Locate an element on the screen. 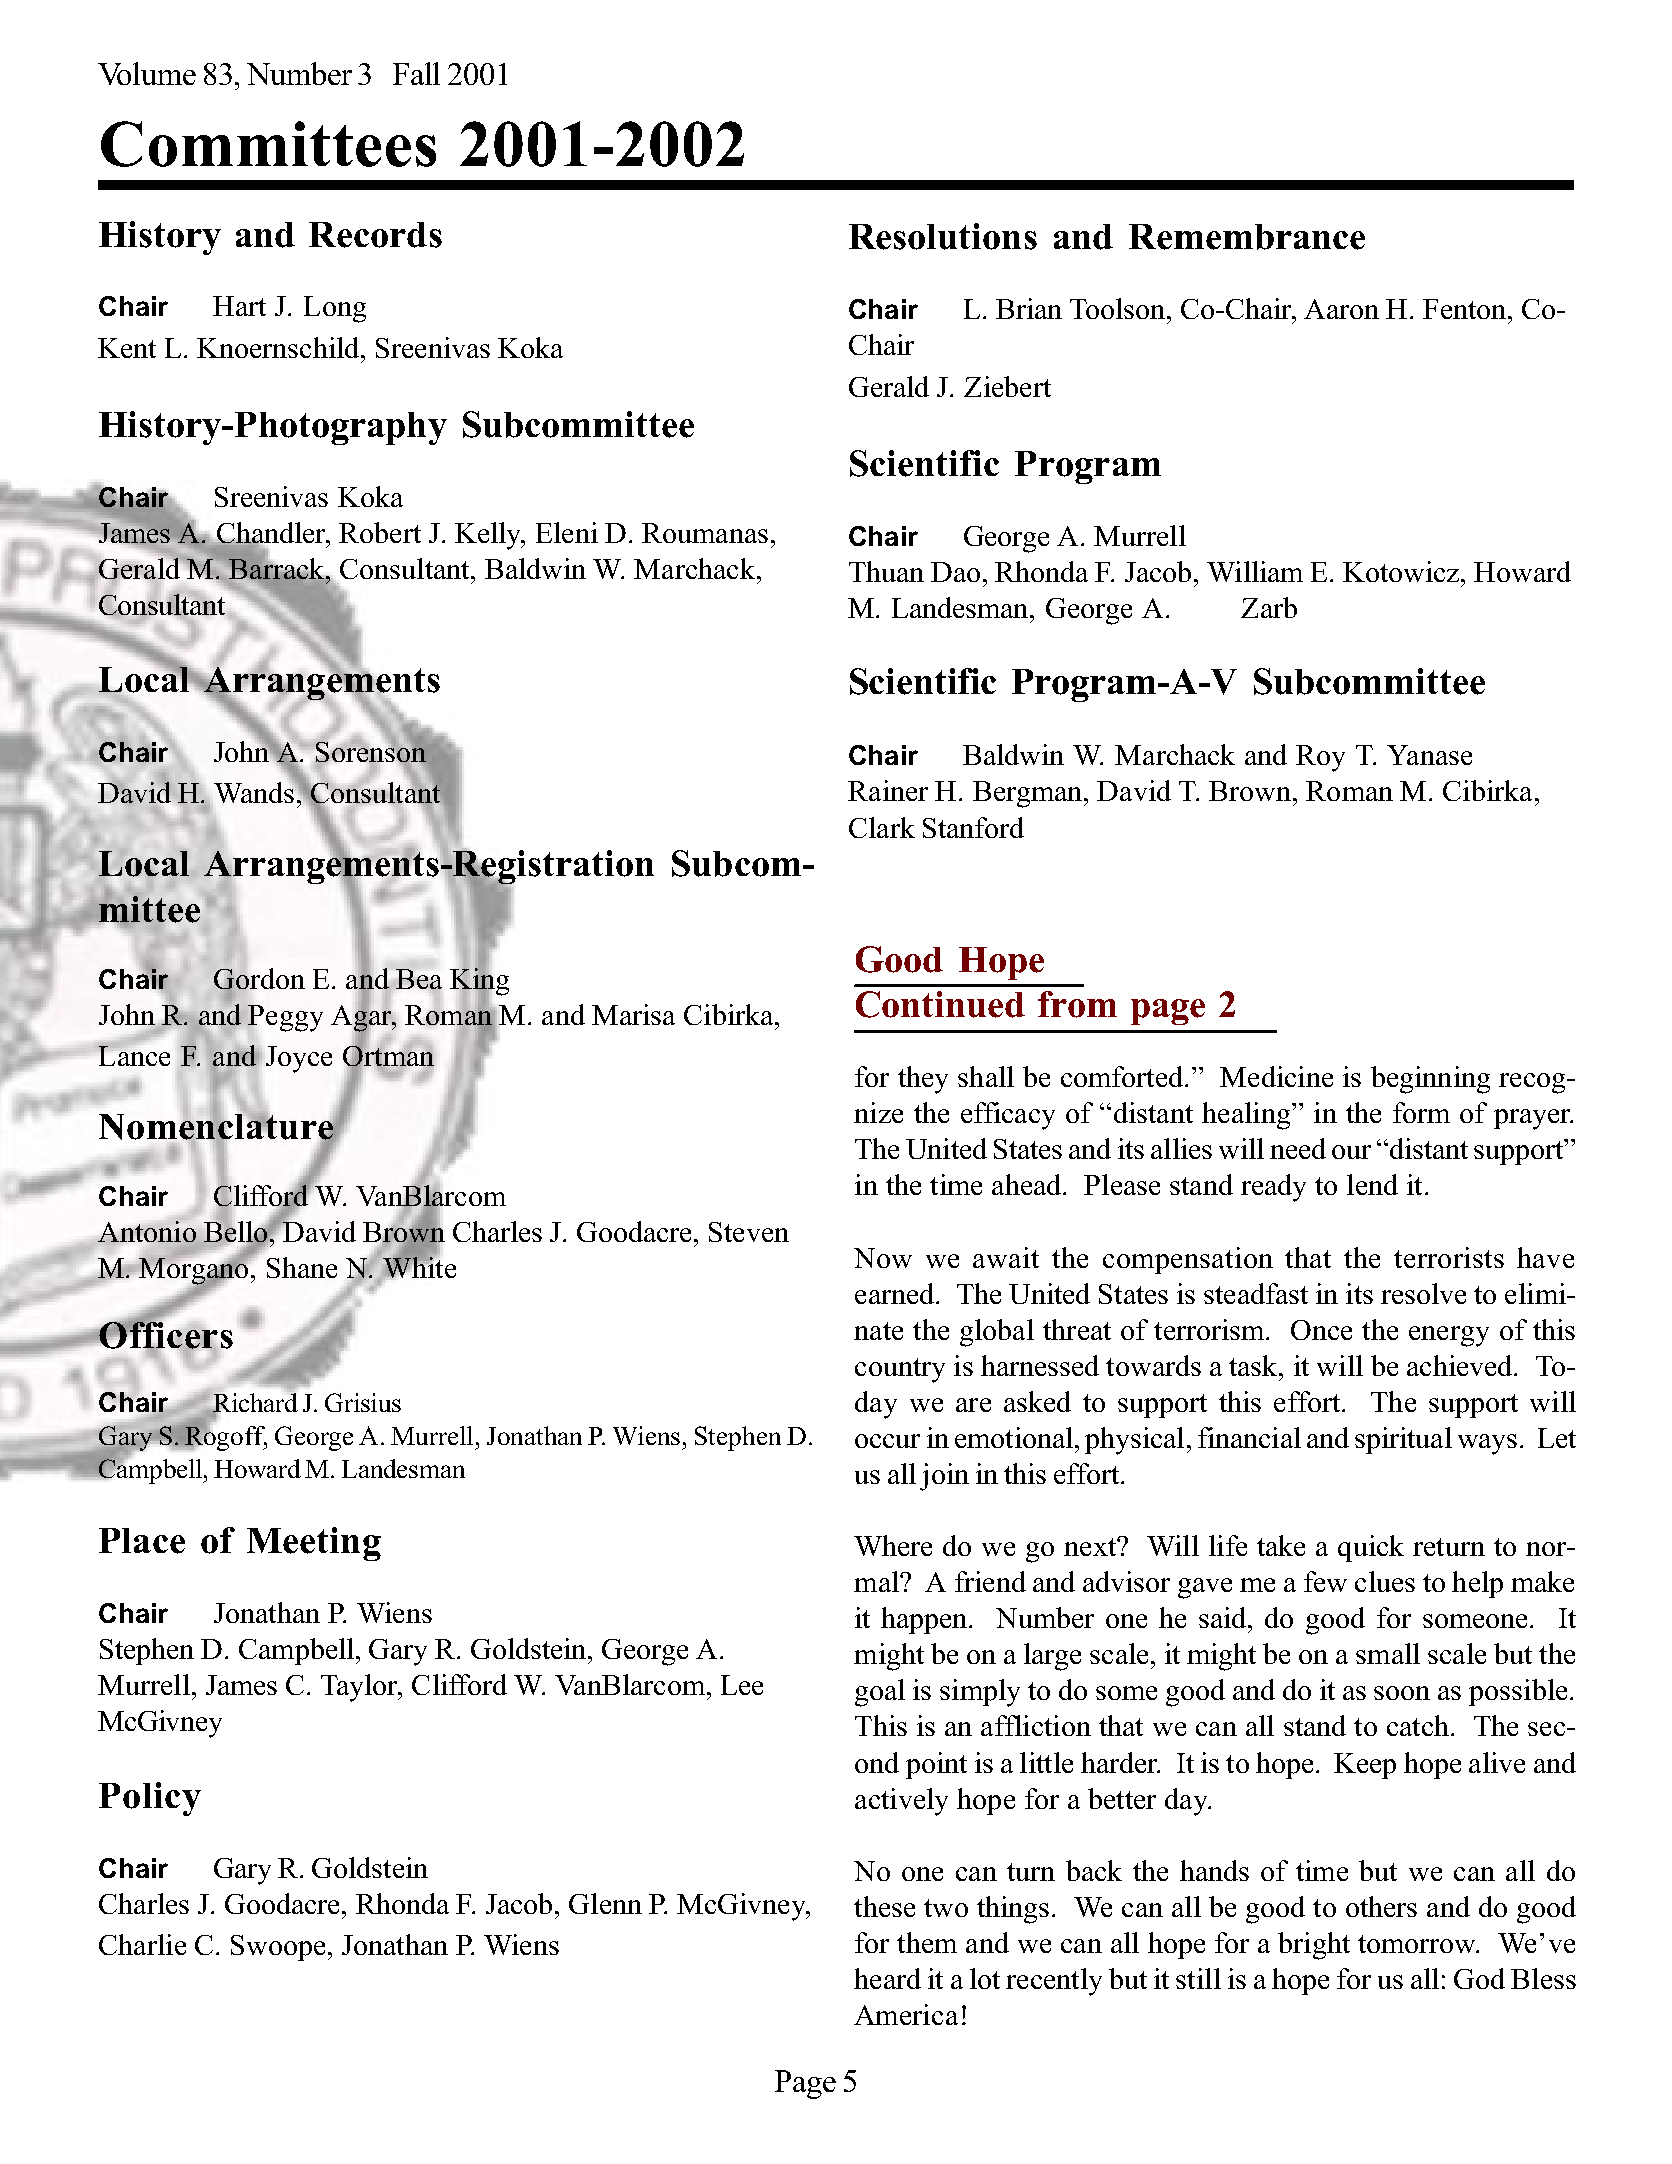  Remembrance is located at coordinates (1247, 237).
